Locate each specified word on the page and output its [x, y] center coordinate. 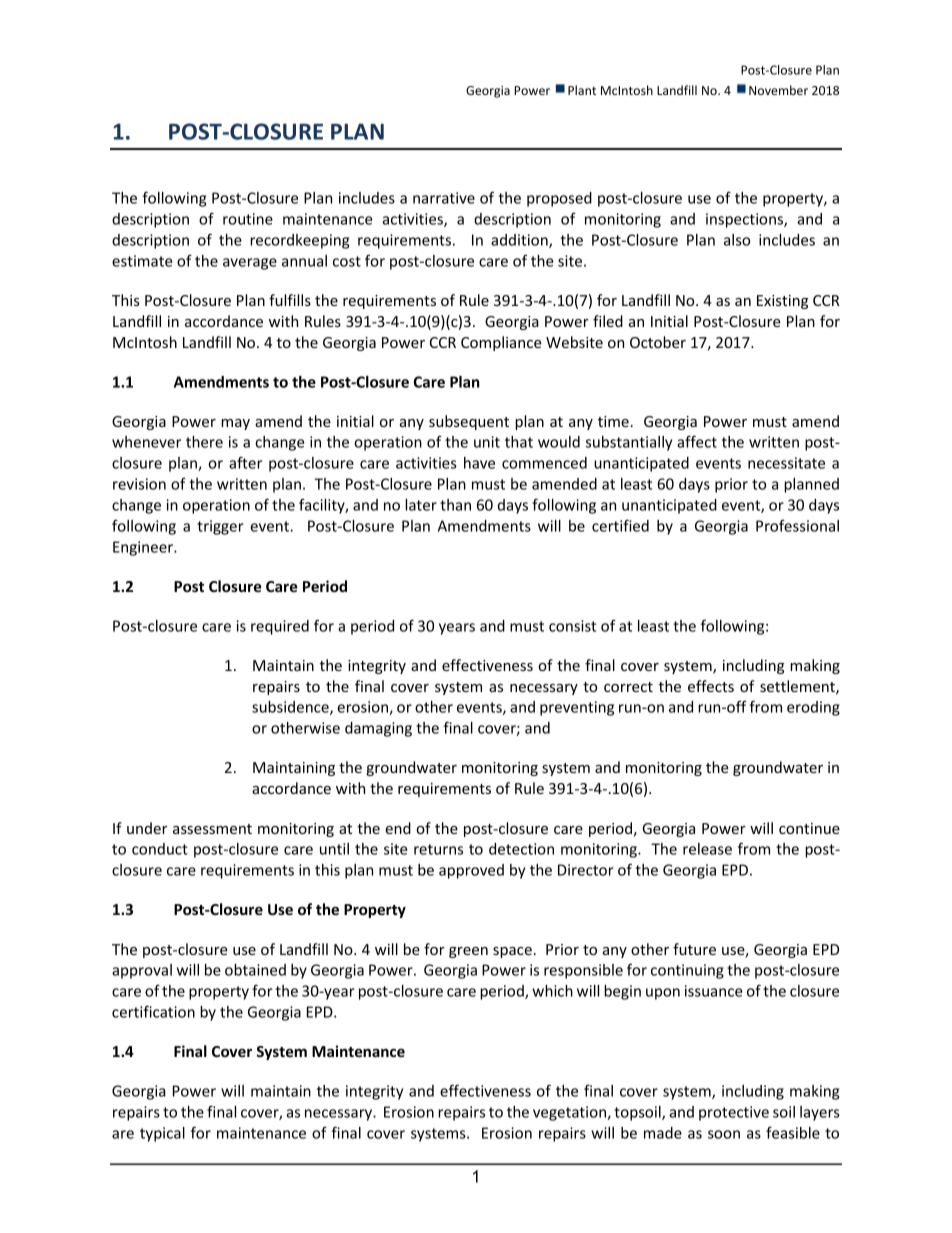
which [552, 991]
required [280, 627]
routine [248, 219]
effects [711, 686]
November [778, 90]
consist [572, 626]
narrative [444, 198]
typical [162, 1134]
